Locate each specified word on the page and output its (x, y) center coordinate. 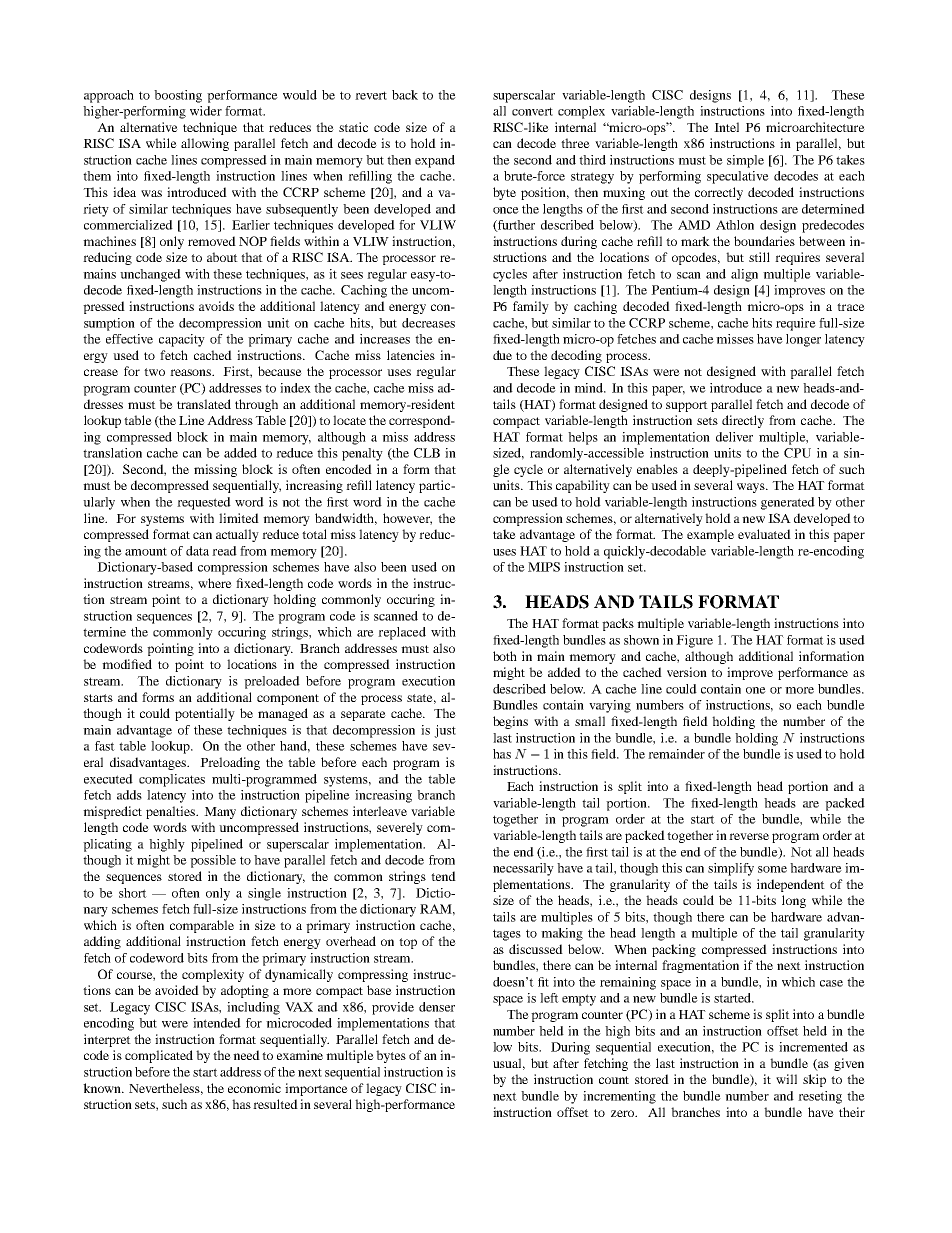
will (786, 1079)
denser (437, 1007)
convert (532, 111)
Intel (726, 127)
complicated (159, 1056)
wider (206, 111)
